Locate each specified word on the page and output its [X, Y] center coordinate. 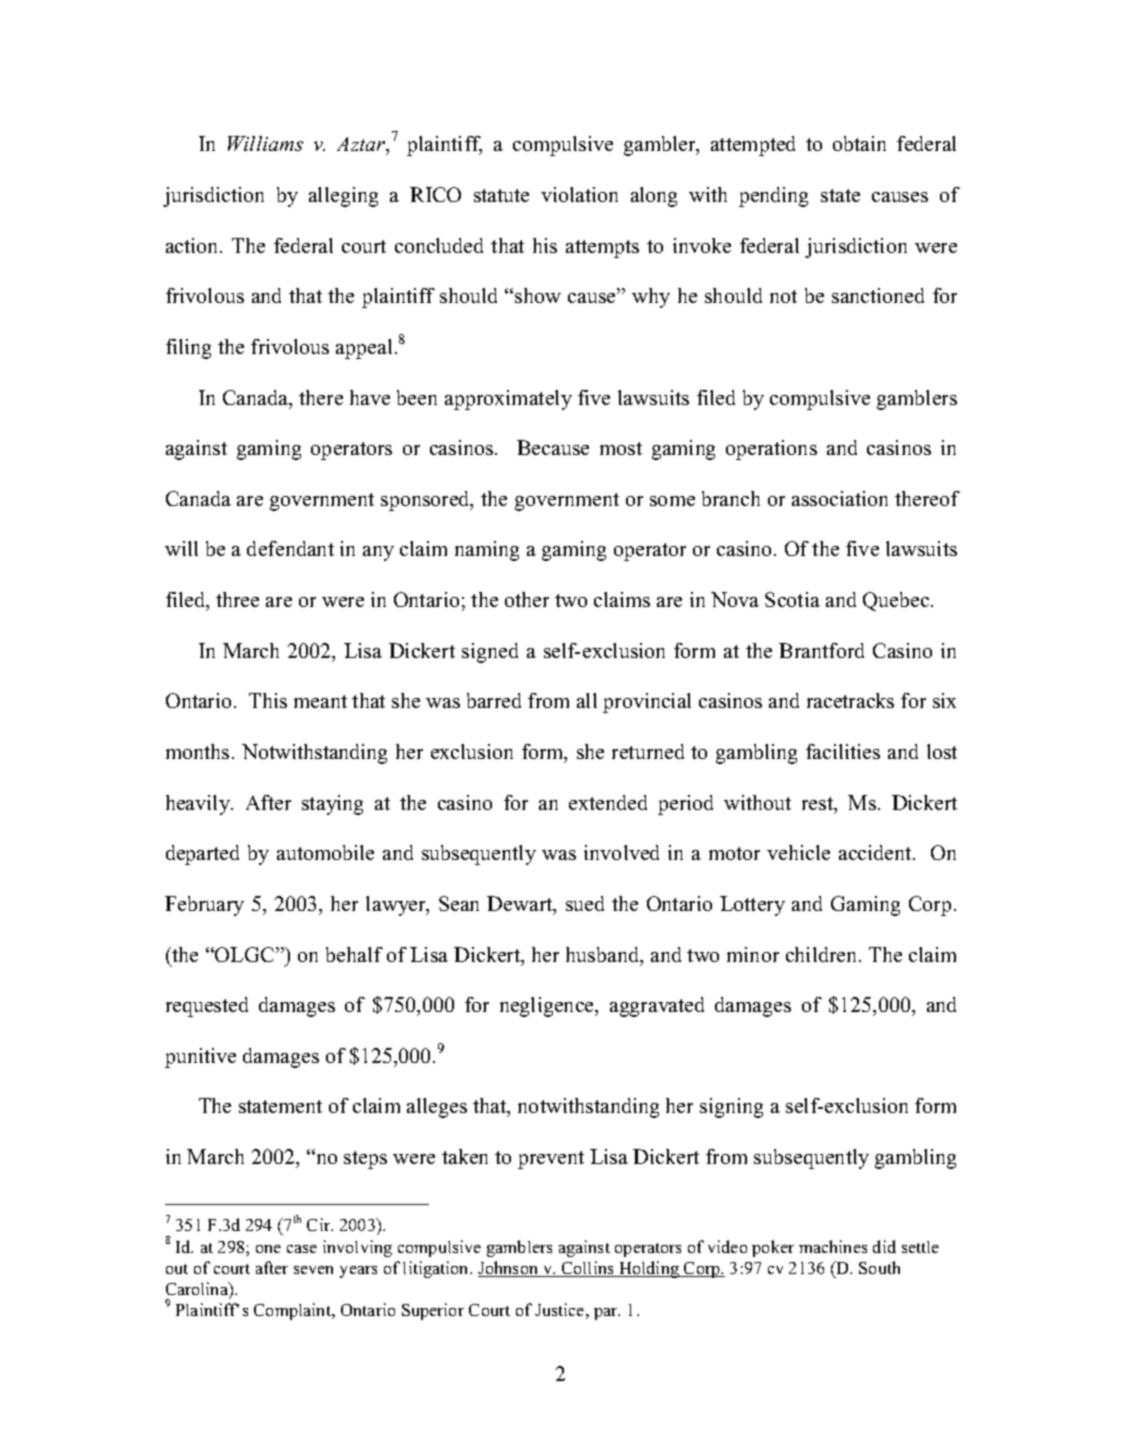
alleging [343, 197]
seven [313, 1270]
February [204, 906]
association [840, 498]
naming [487, 551]
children [823, 954]
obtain [859, 143]
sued [585, 903]
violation [579, 194]
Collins [588, 1269]
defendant [290, 548]
